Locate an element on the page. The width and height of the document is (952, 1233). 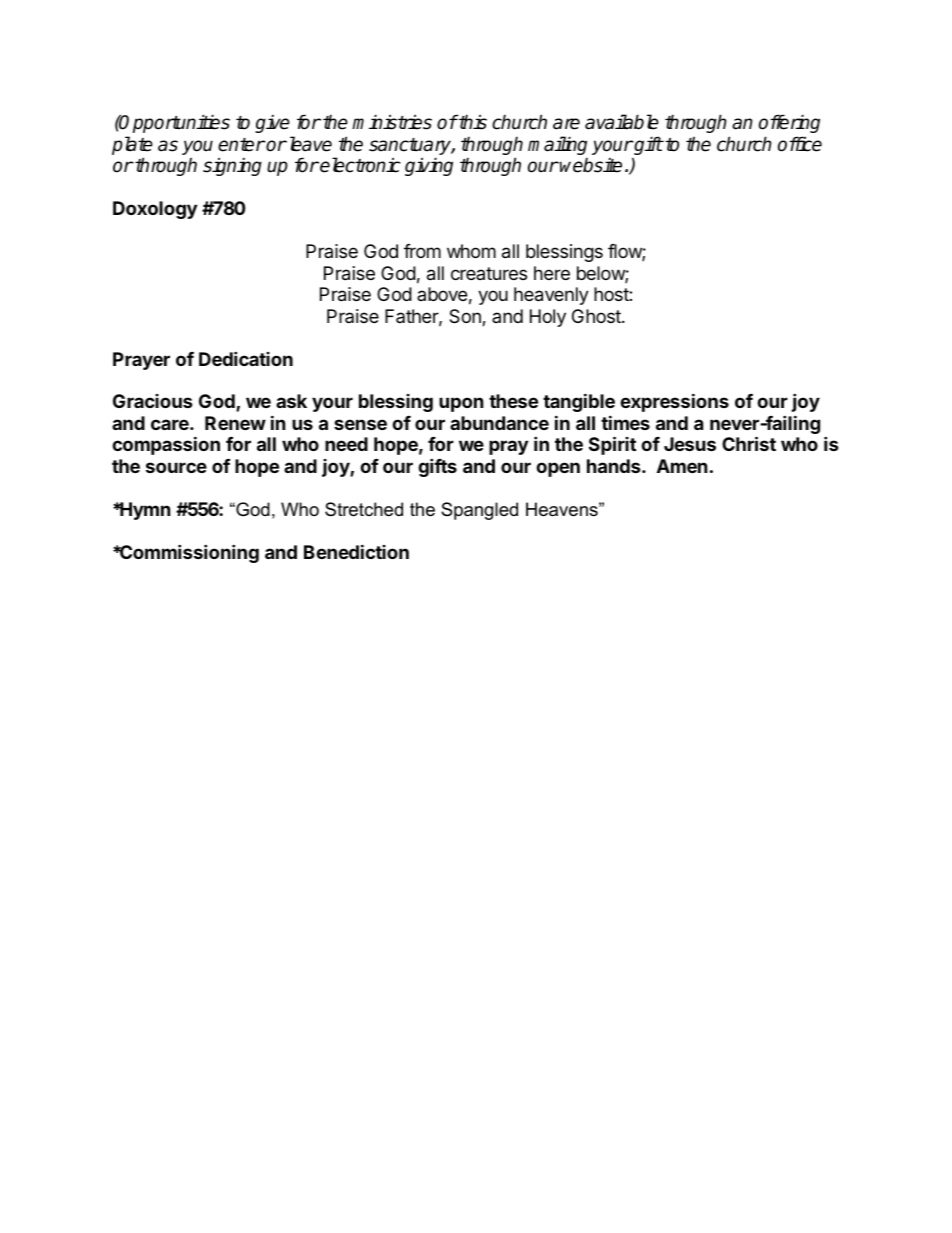
Dedication is located at coordinates (246, 358).
